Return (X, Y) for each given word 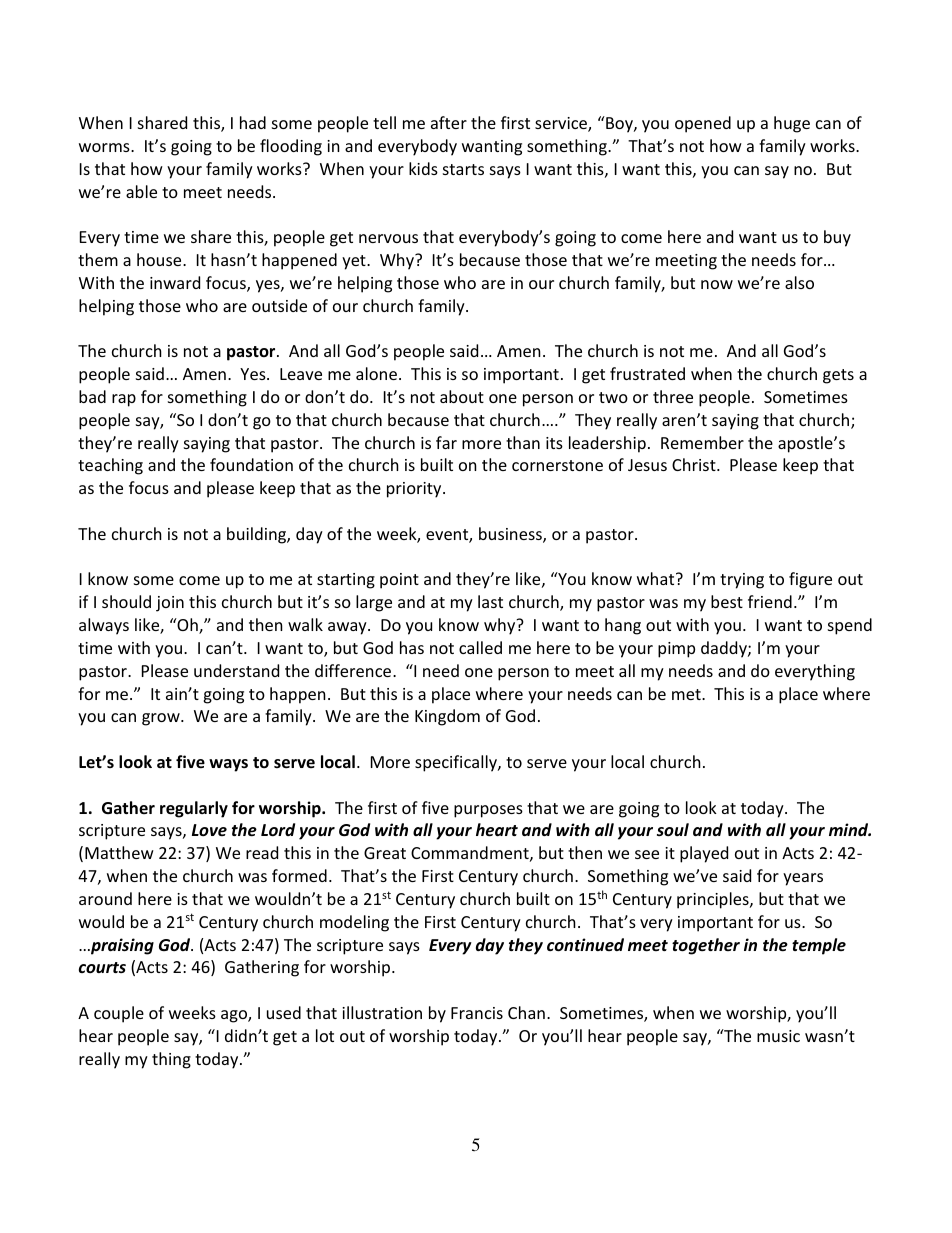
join (170, 604)
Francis (477, 1013)
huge (792, 124)
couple (119, 1014)
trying (742, 581)
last (490, 601)
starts (463, 169)
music (778, 1036)
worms (105, 147)
